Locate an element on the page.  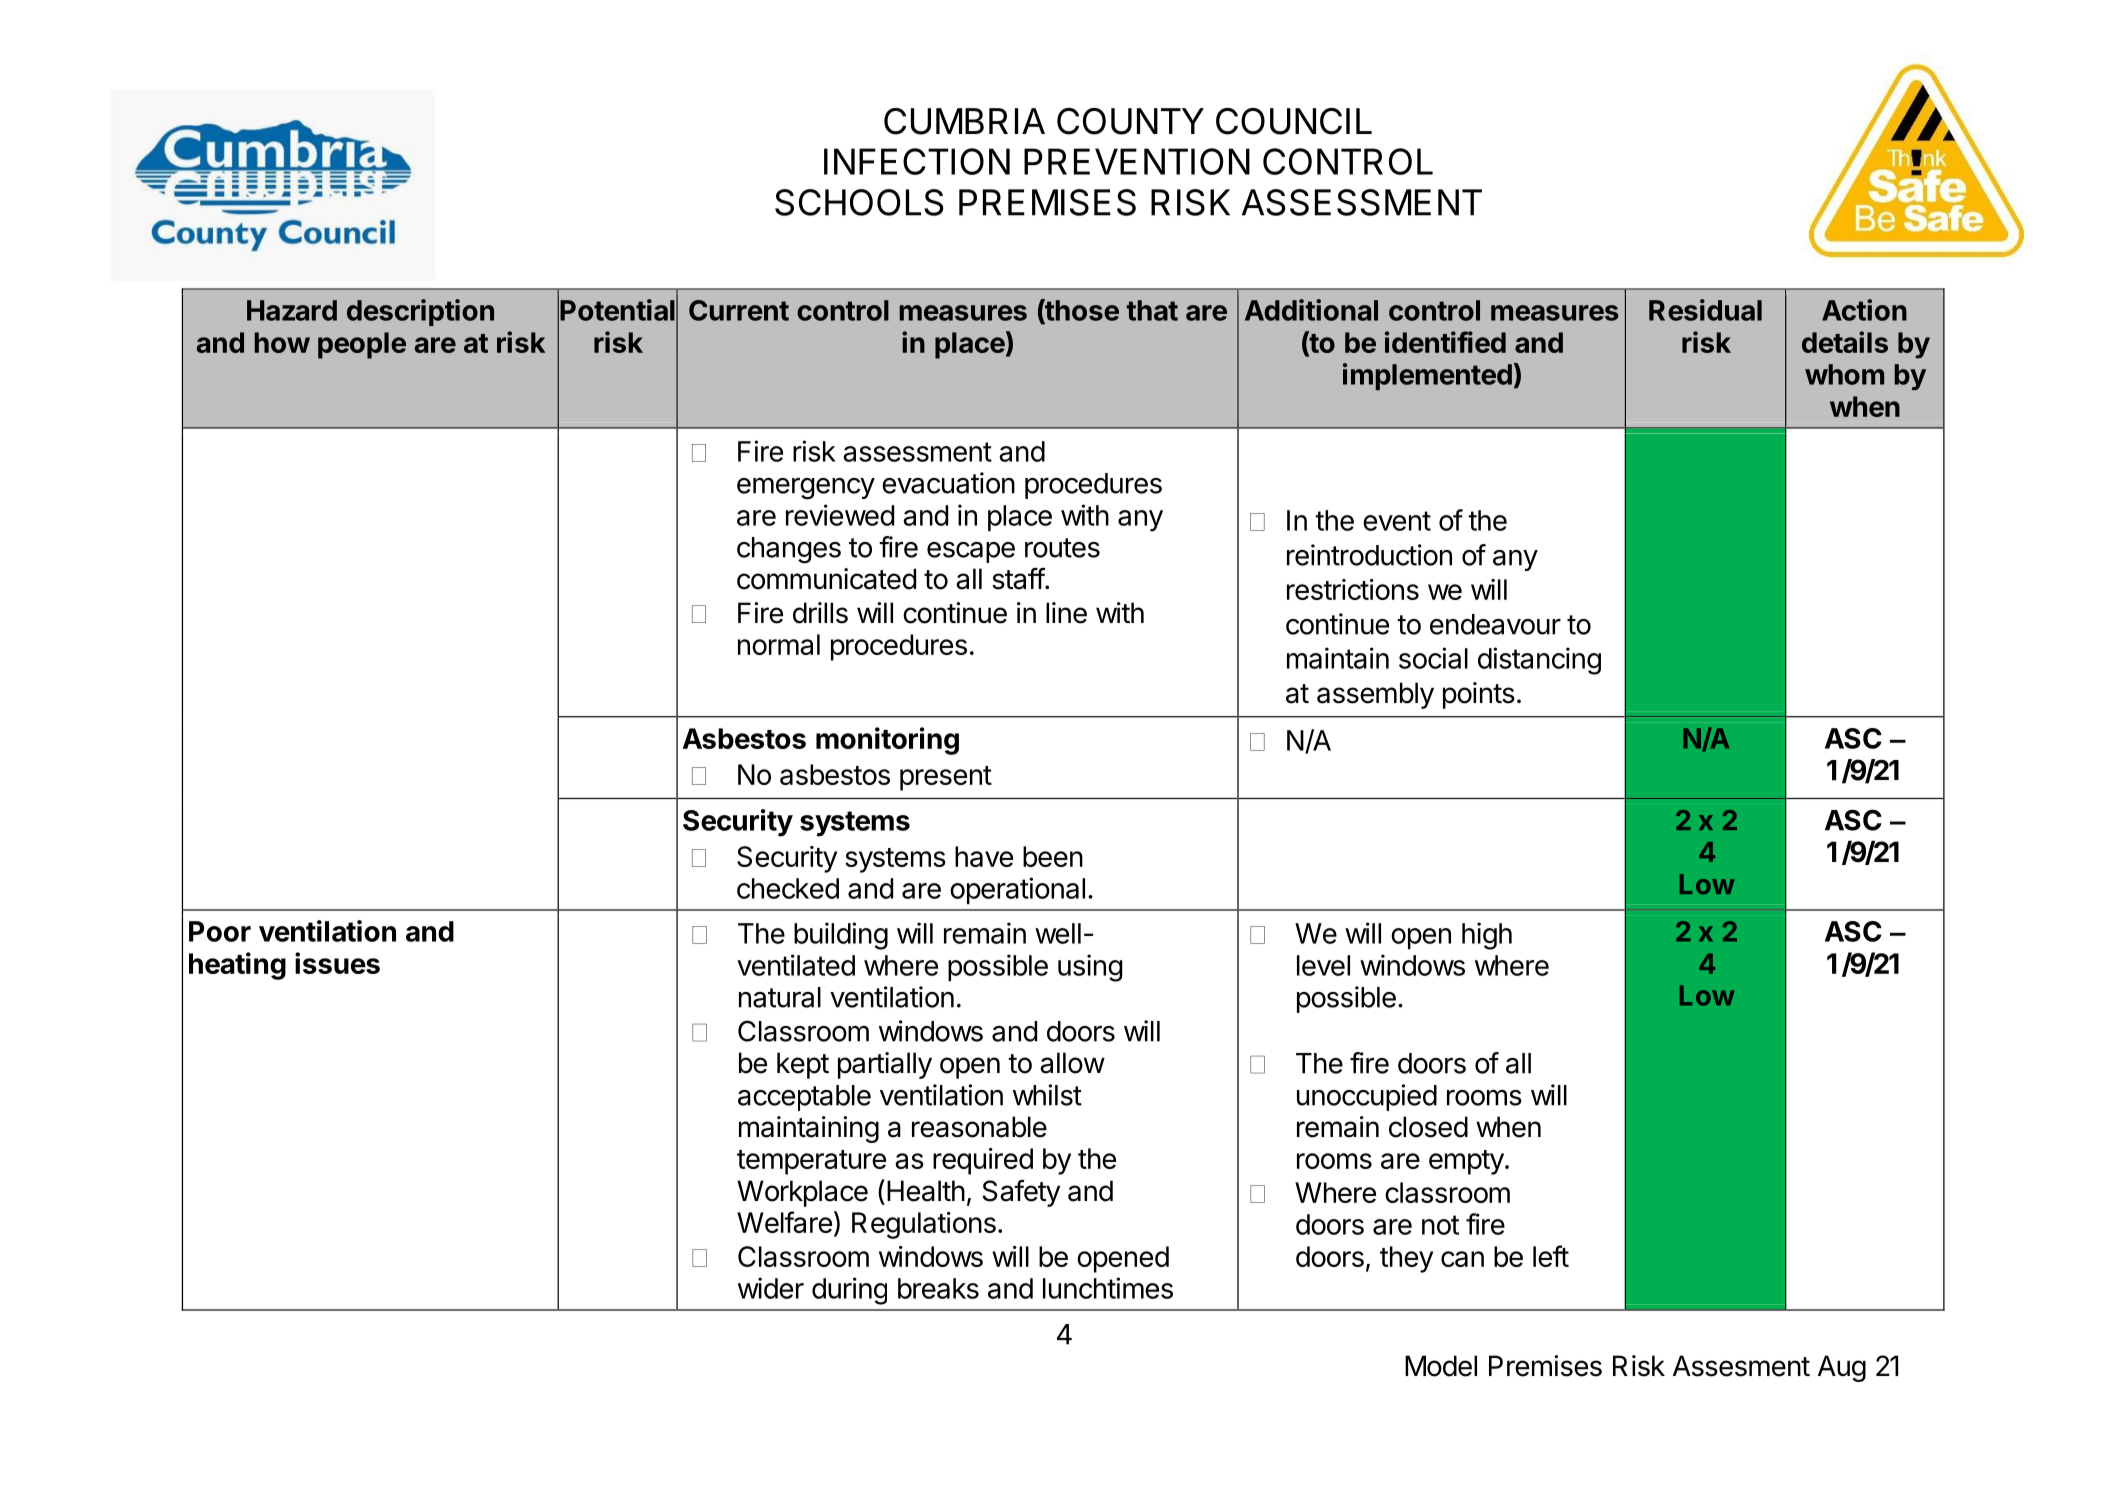
whom is located at coordinates (1844, 374).
